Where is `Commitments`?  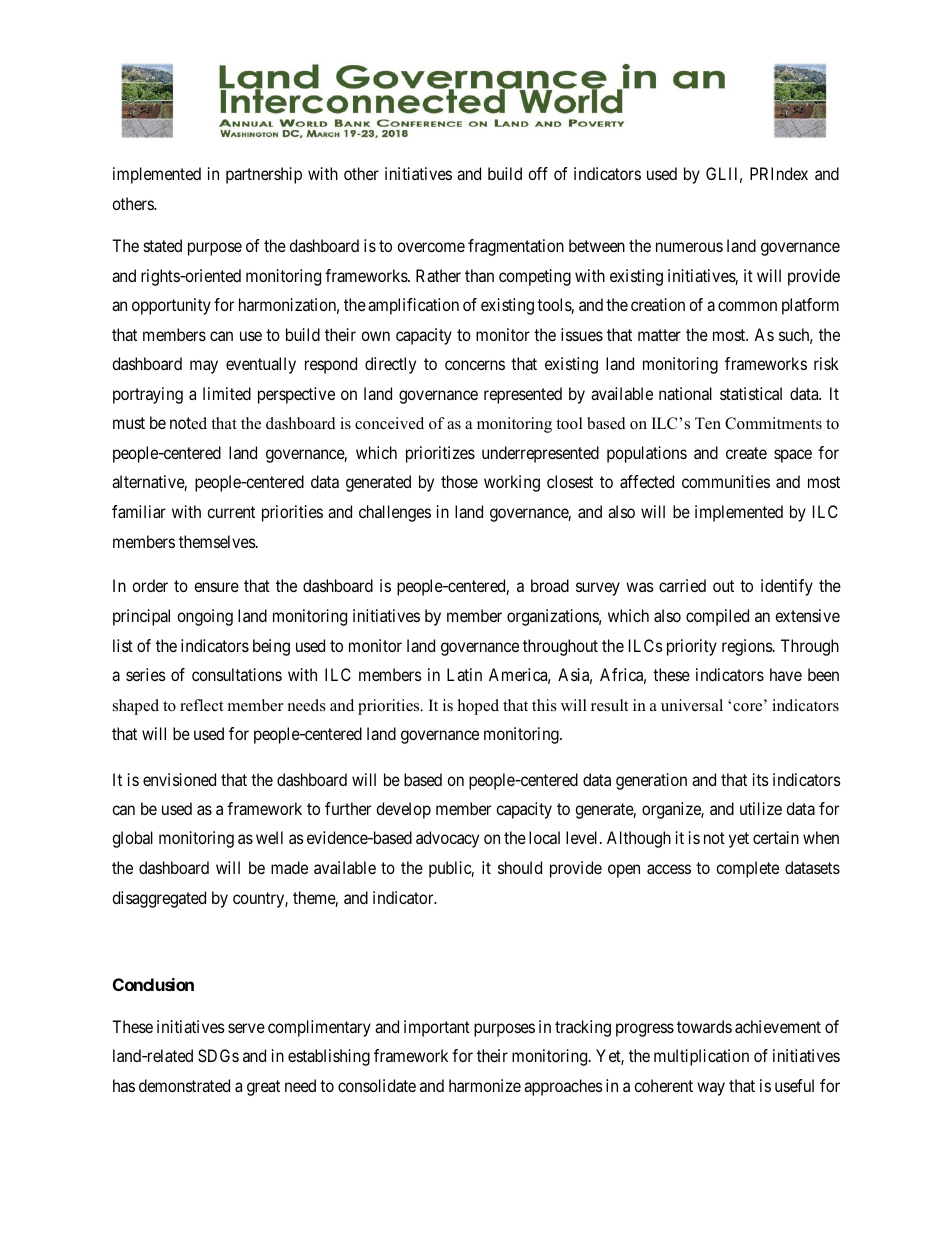
Commitments is located at coordinates (773, 423).
